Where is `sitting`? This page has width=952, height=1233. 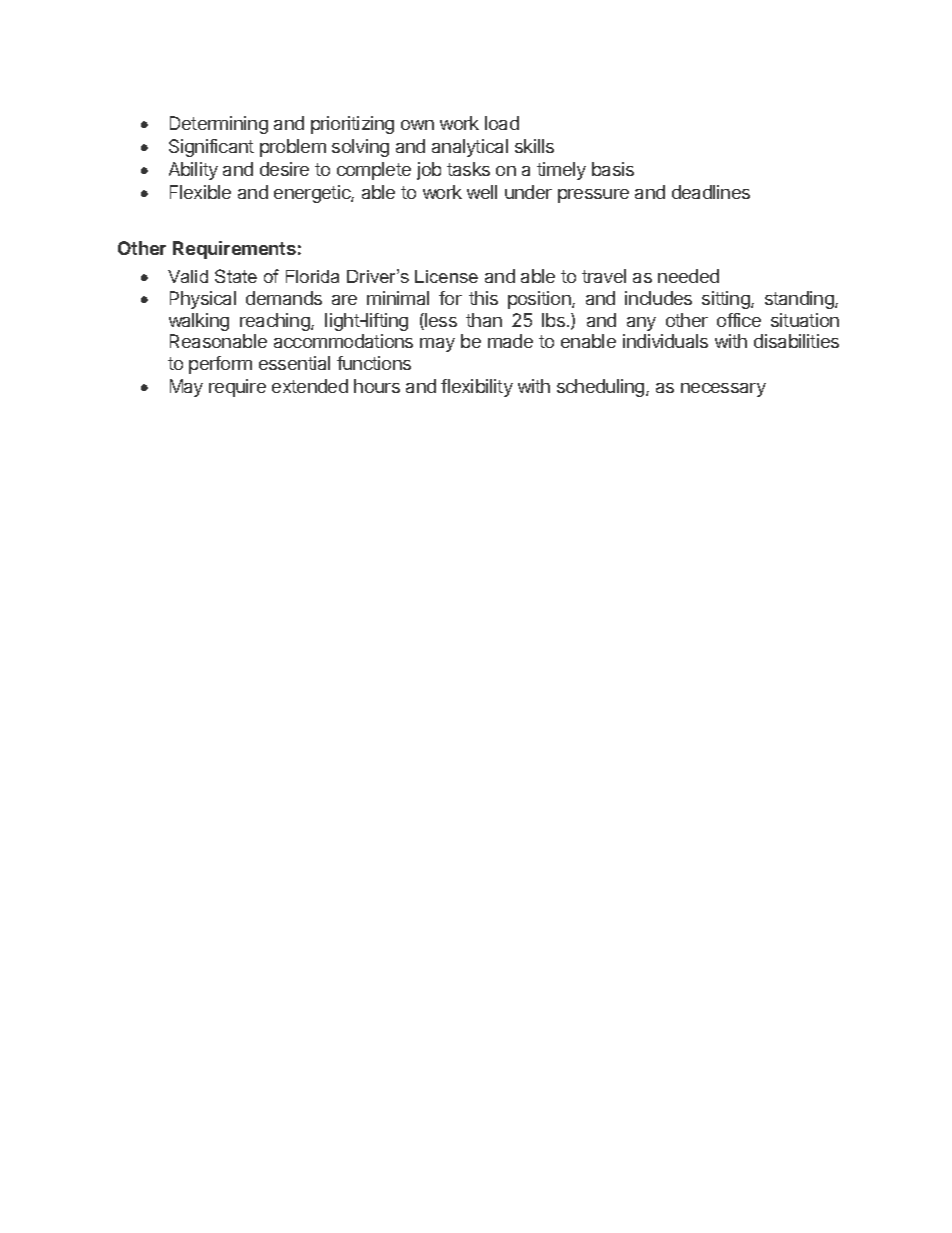 sitting is located at coordinates (727, 300).
